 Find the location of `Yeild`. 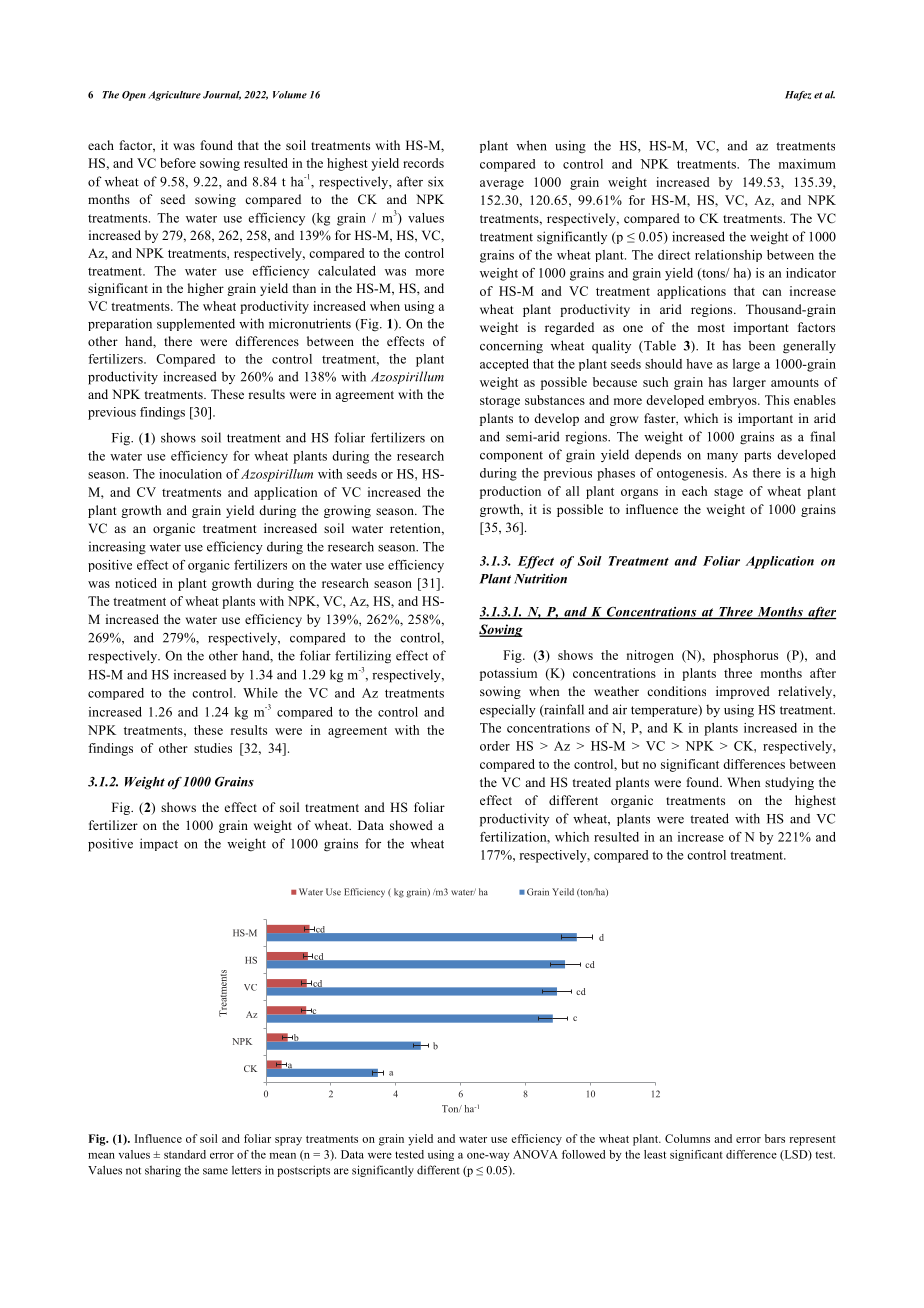

Yeild is located at coordinates (563, 892).
